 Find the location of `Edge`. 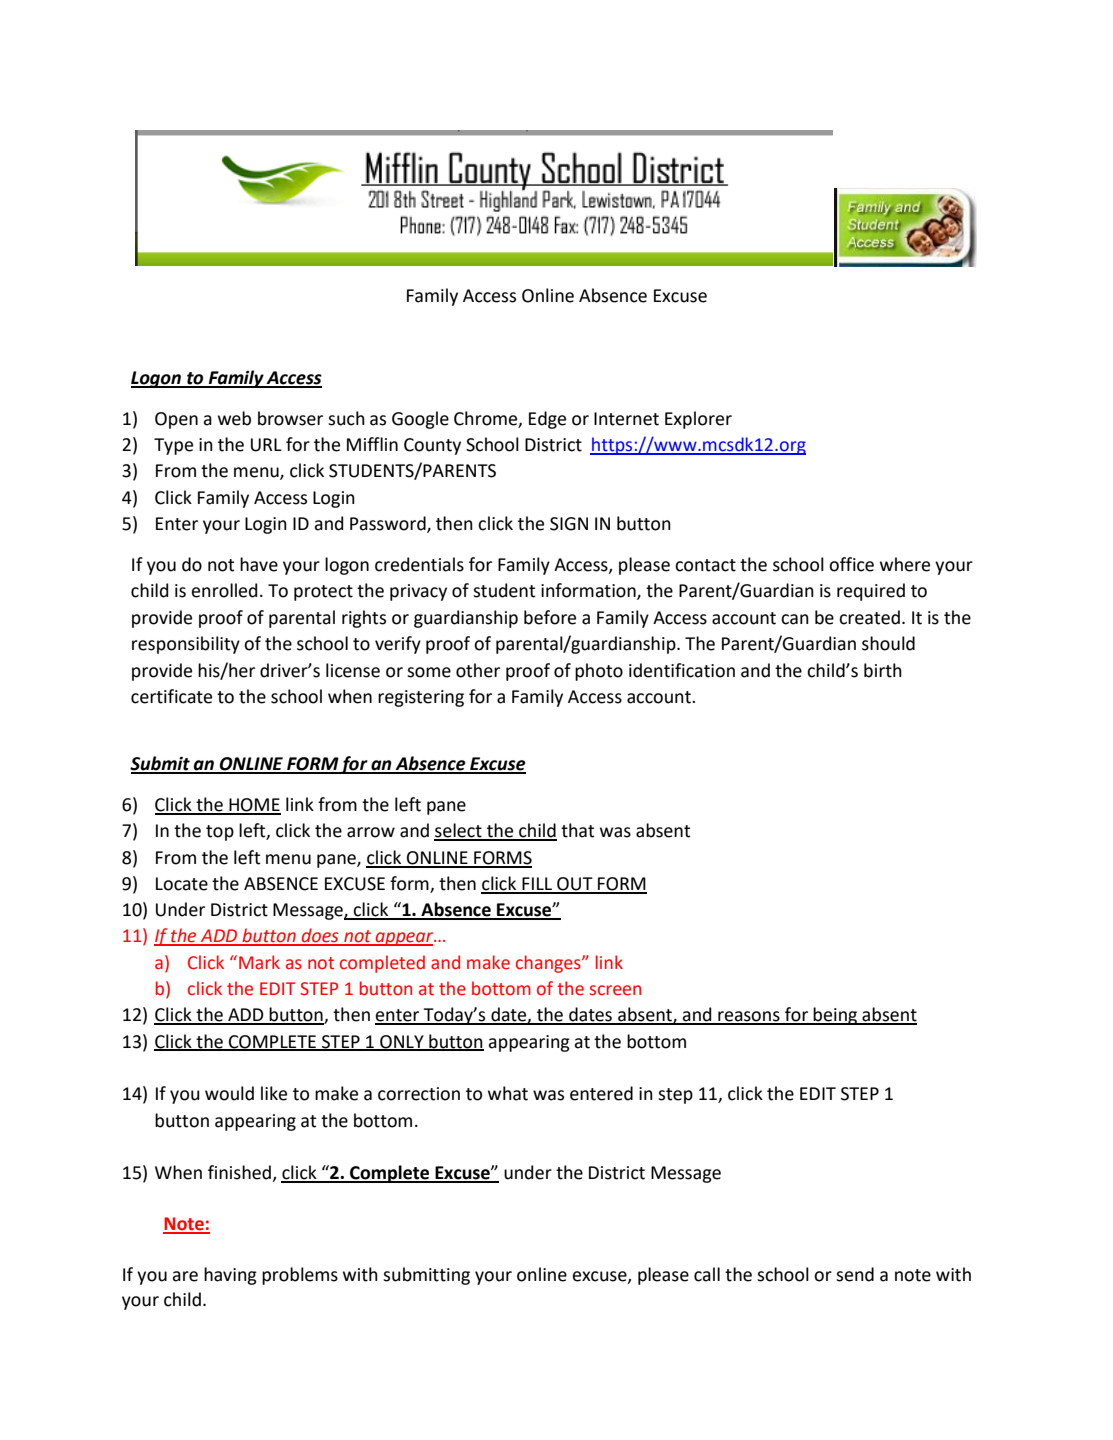

Edge is located at coordinates (547, 420).
